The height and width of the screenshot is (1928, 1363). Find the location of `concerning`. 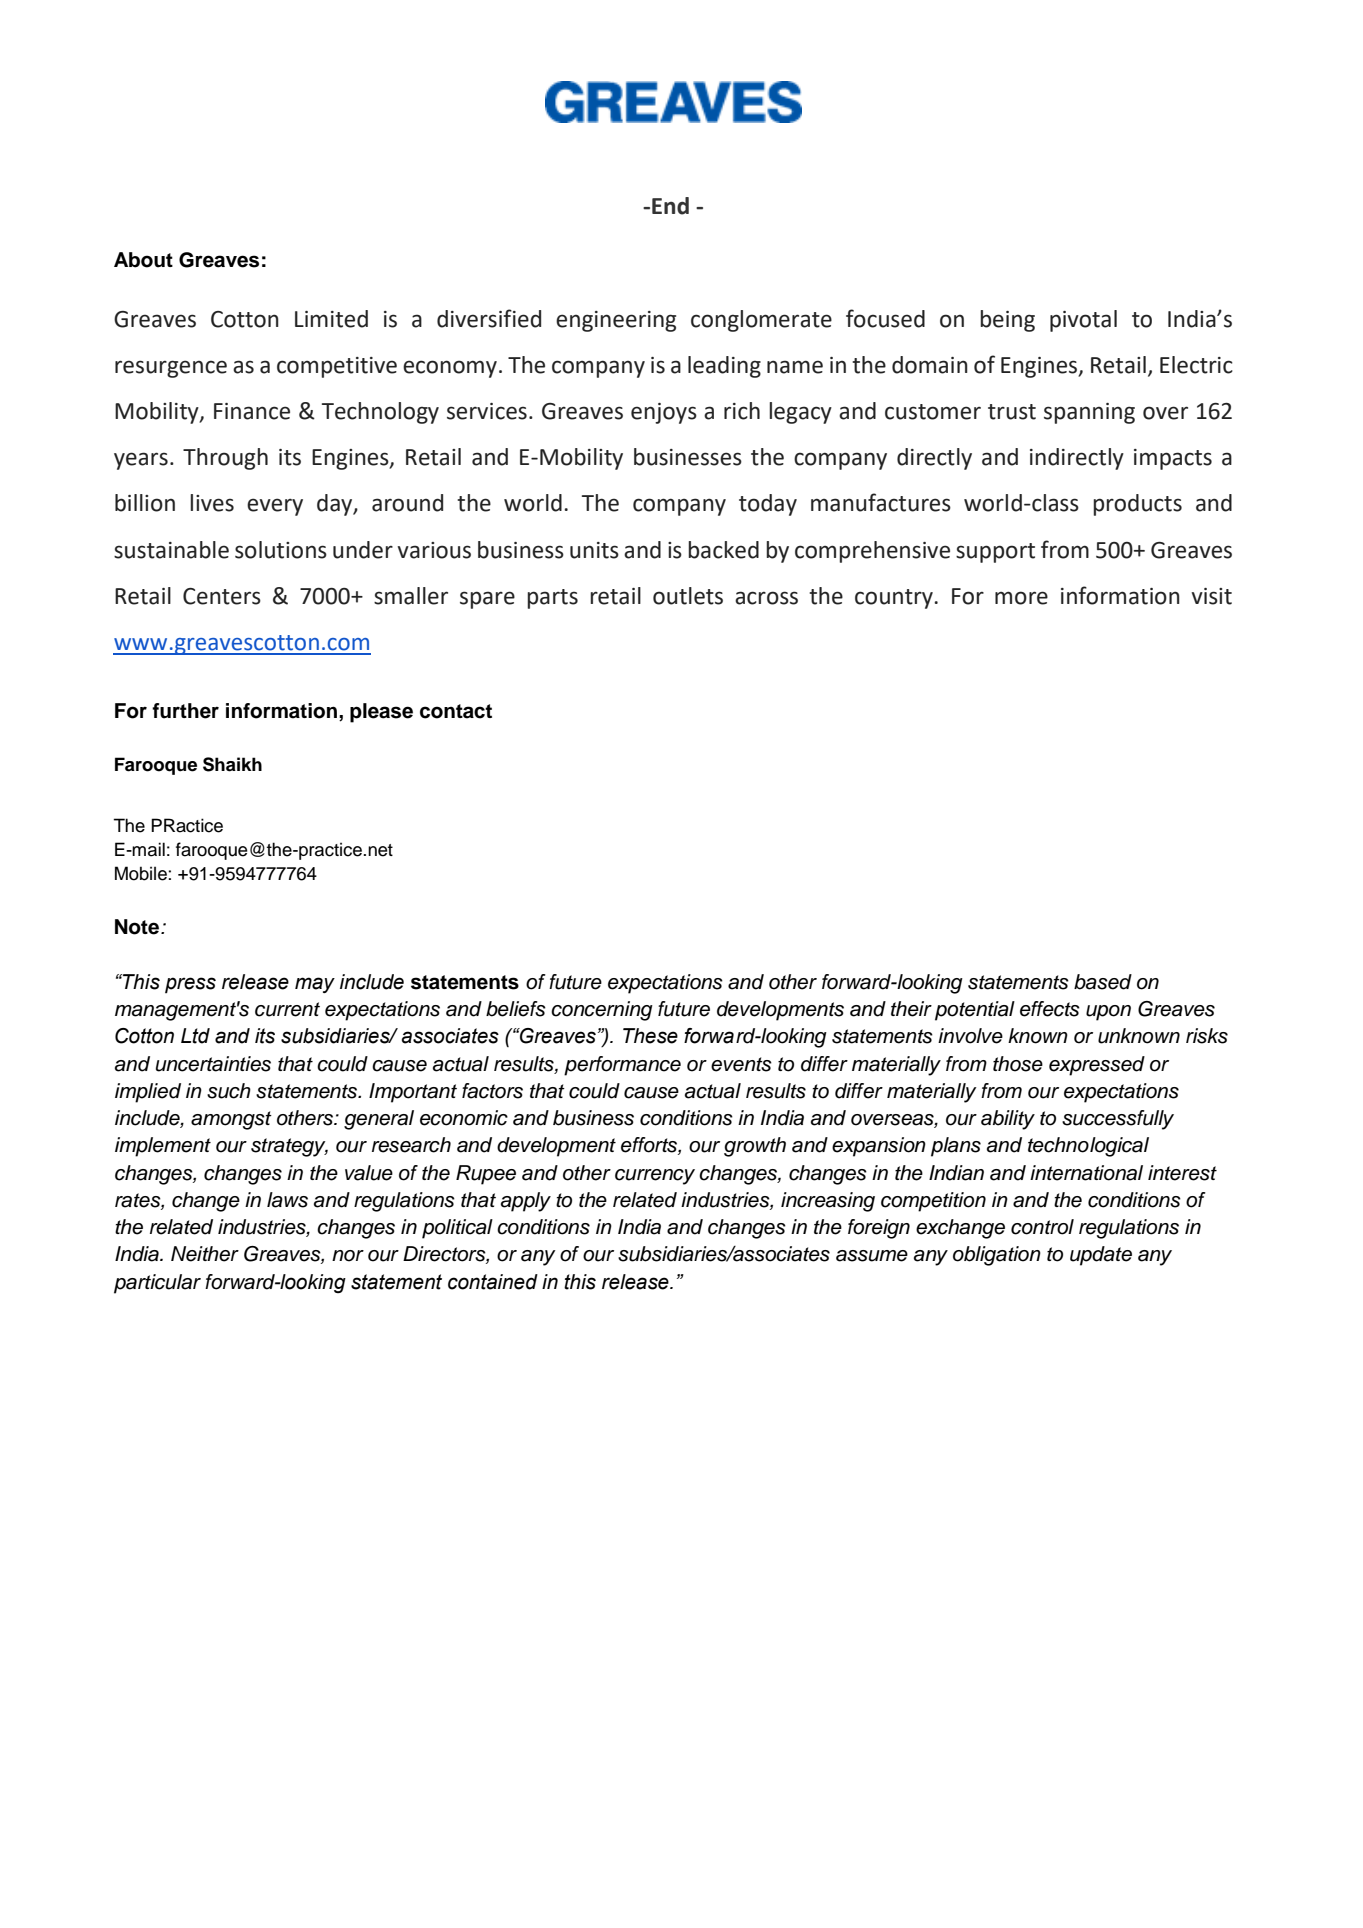

concerning is located at coordinates (602, 1011).
